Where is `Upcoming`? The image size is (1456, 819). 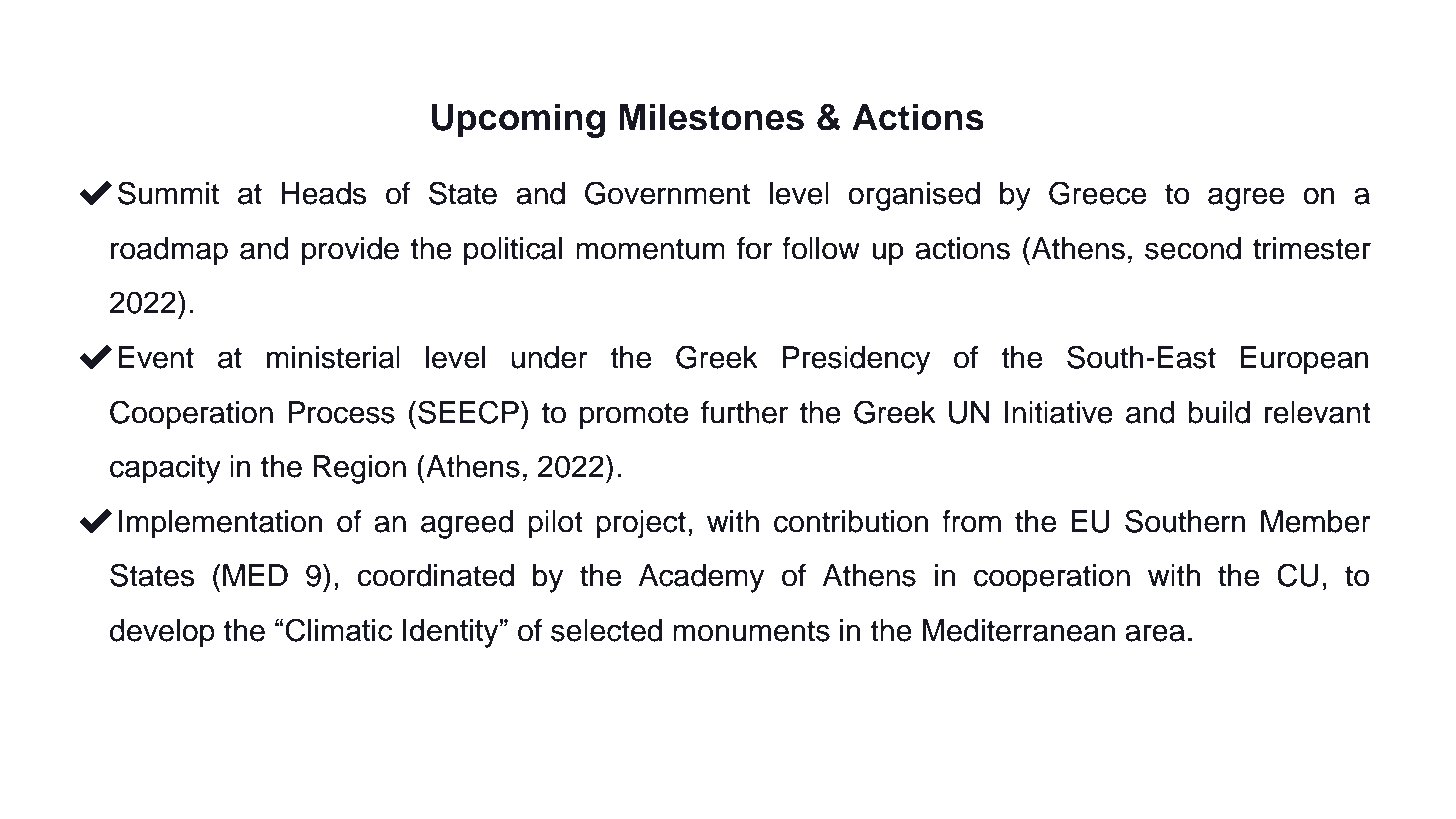 Upcoming is located at coordinates (518, 120).
